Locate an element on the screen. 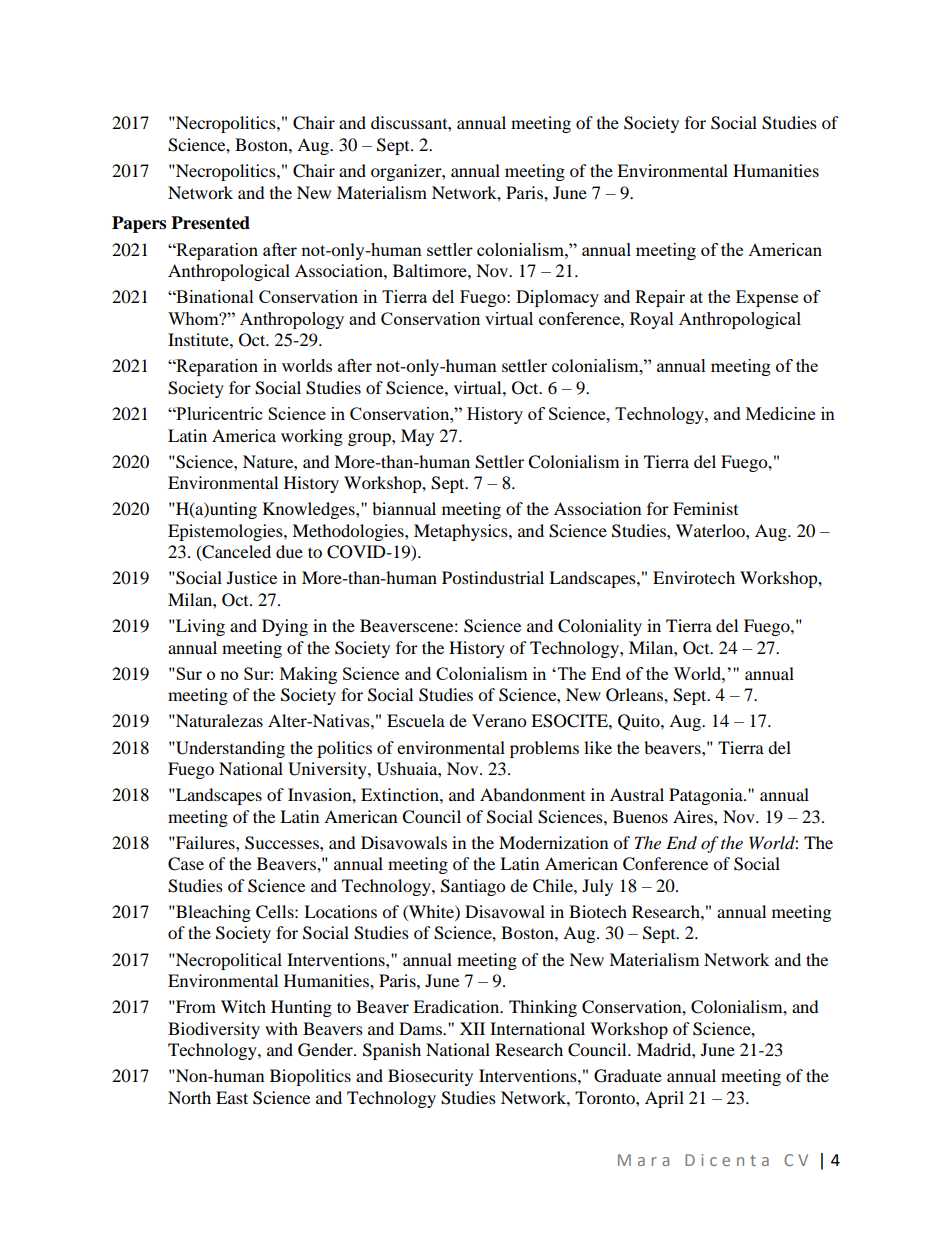  Feminist is located at coordinates (705, 508).
